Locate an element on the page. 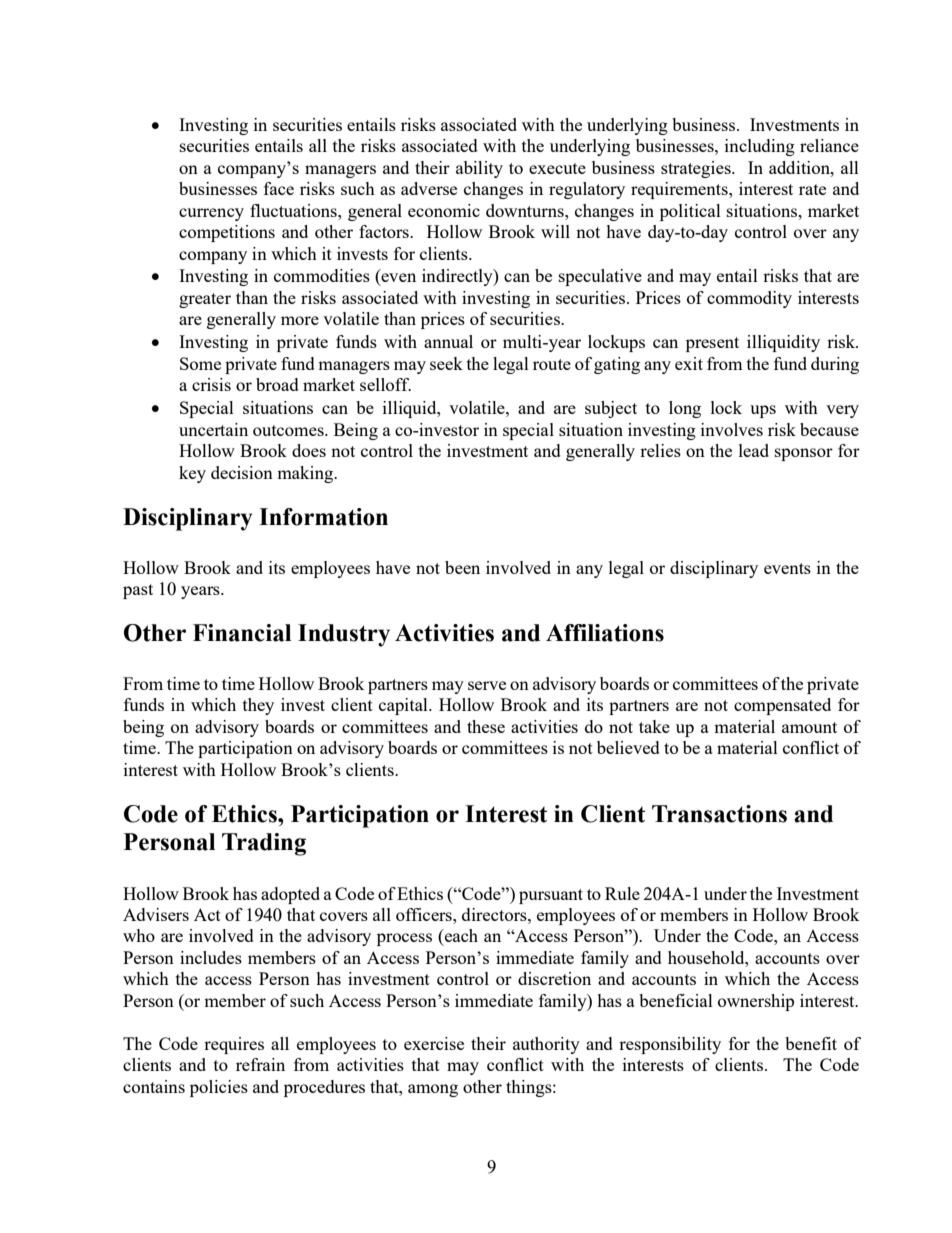  ability is located at coordinates (479, 169).
